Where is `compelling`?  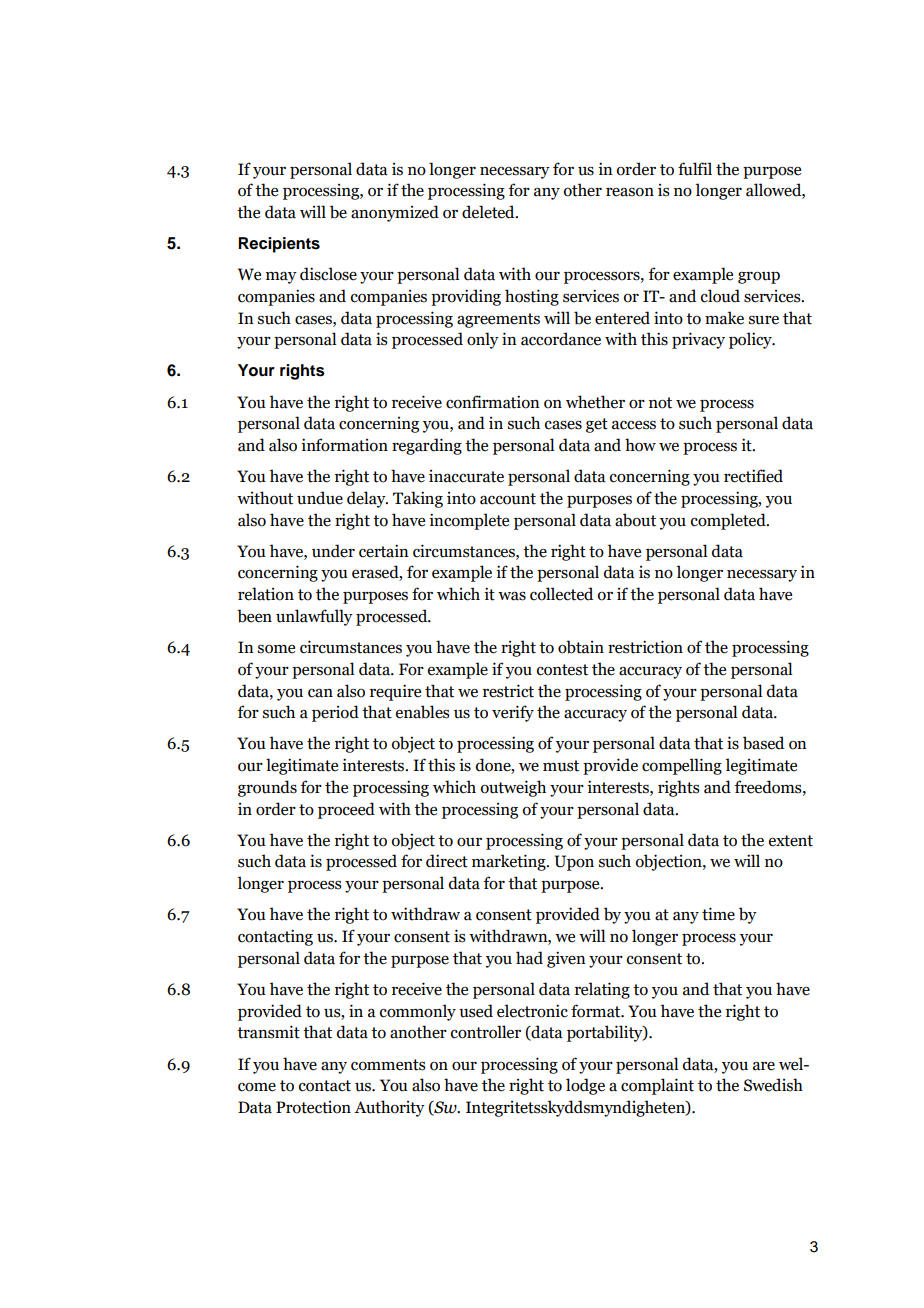
compelling is located at coordinates (682, 766).
